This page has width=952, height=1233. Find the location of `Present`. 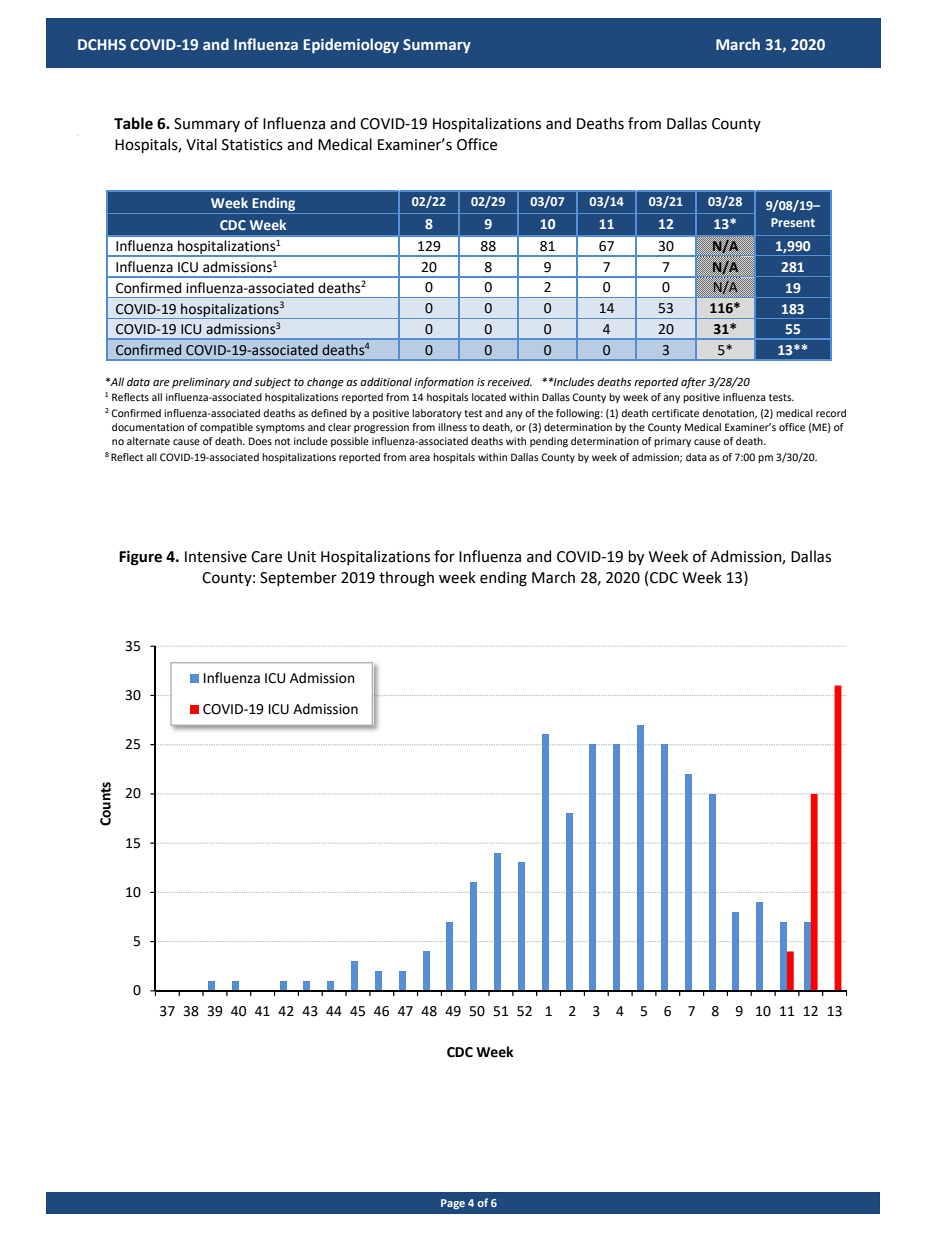

Present is located at coordinates (793, 222).
